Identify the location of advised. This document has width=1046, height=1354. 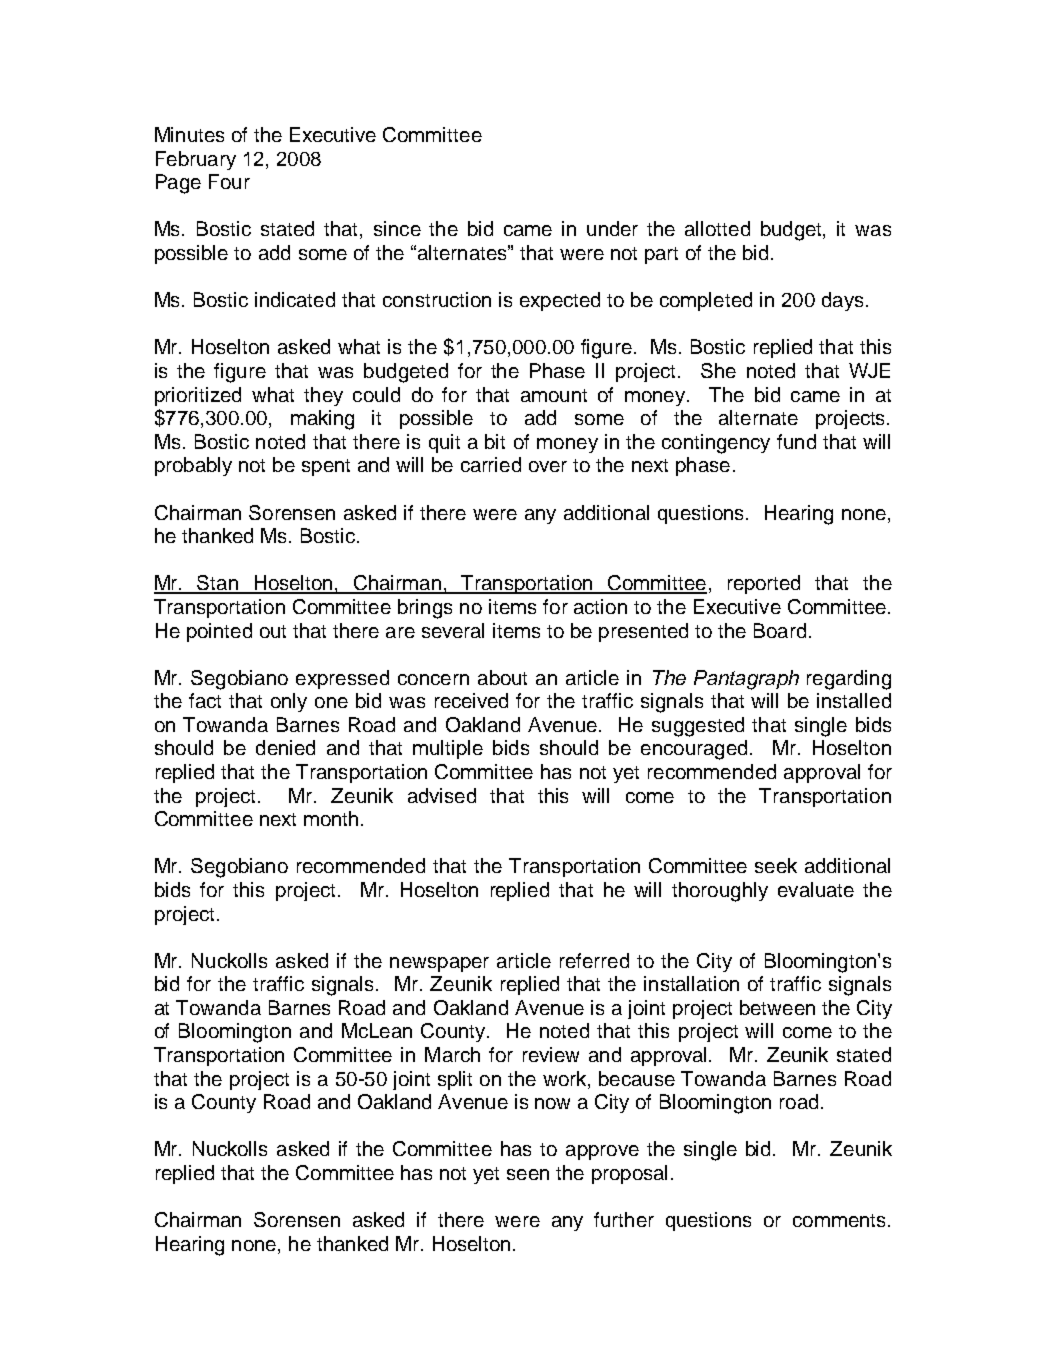
(442, 795).
